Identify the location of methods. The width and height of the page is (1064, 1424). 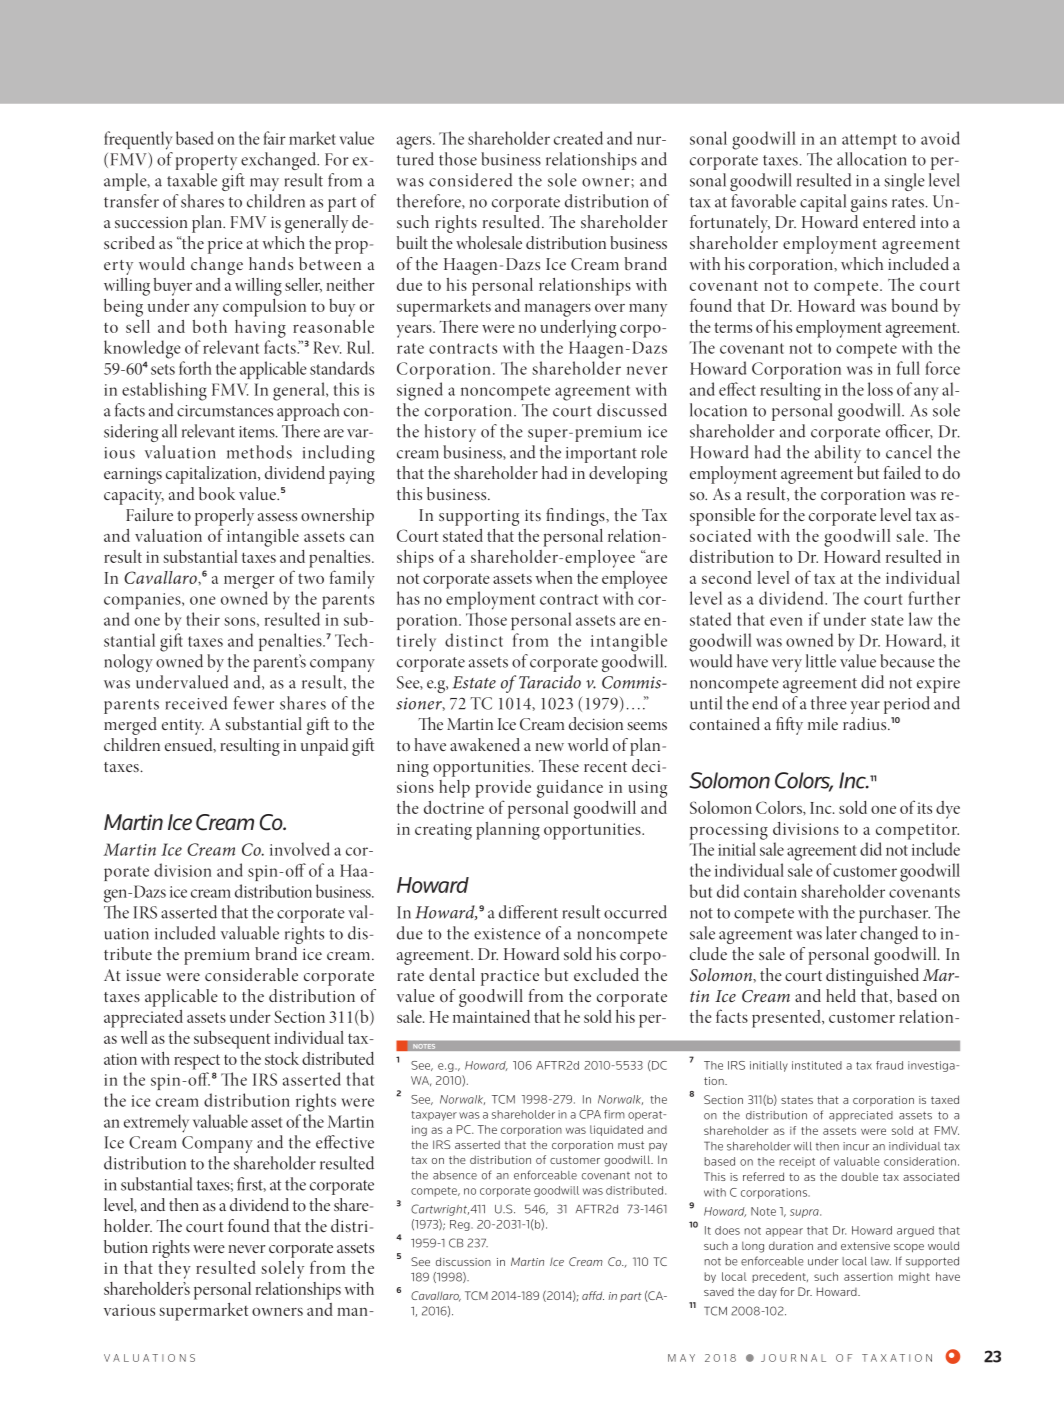
(259, 452).
